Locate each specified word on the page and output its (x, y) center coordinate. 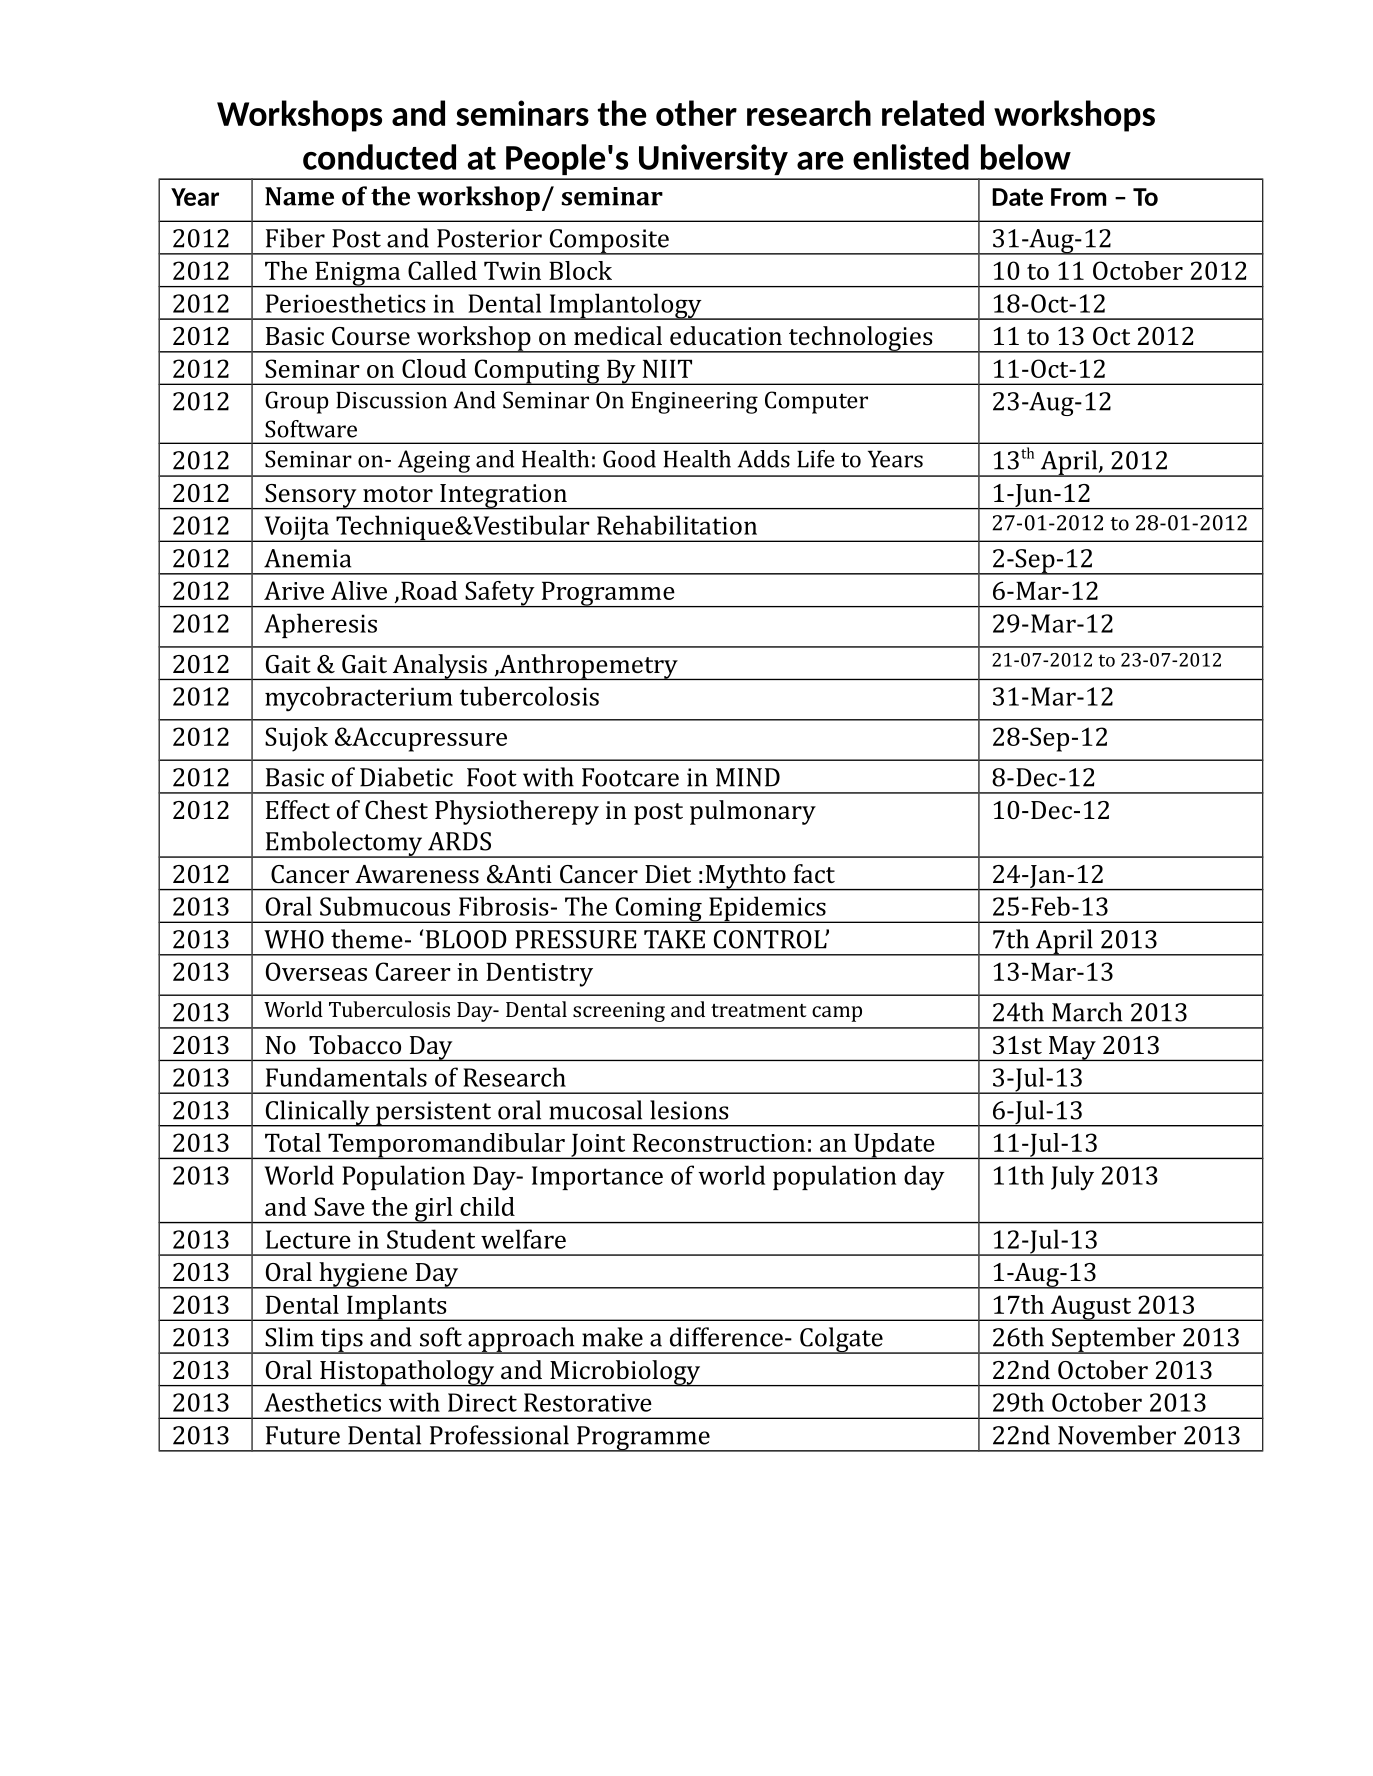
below (1026, 157)
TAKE (674, 939)
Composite (609, 242)
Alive (359, 590)
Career (413, 971)
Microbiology (625, 1373)
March (1087, 1012)
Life (816, 459)
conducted (379, 157)
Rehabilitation (677, 525)
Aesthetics (322, 1402)
